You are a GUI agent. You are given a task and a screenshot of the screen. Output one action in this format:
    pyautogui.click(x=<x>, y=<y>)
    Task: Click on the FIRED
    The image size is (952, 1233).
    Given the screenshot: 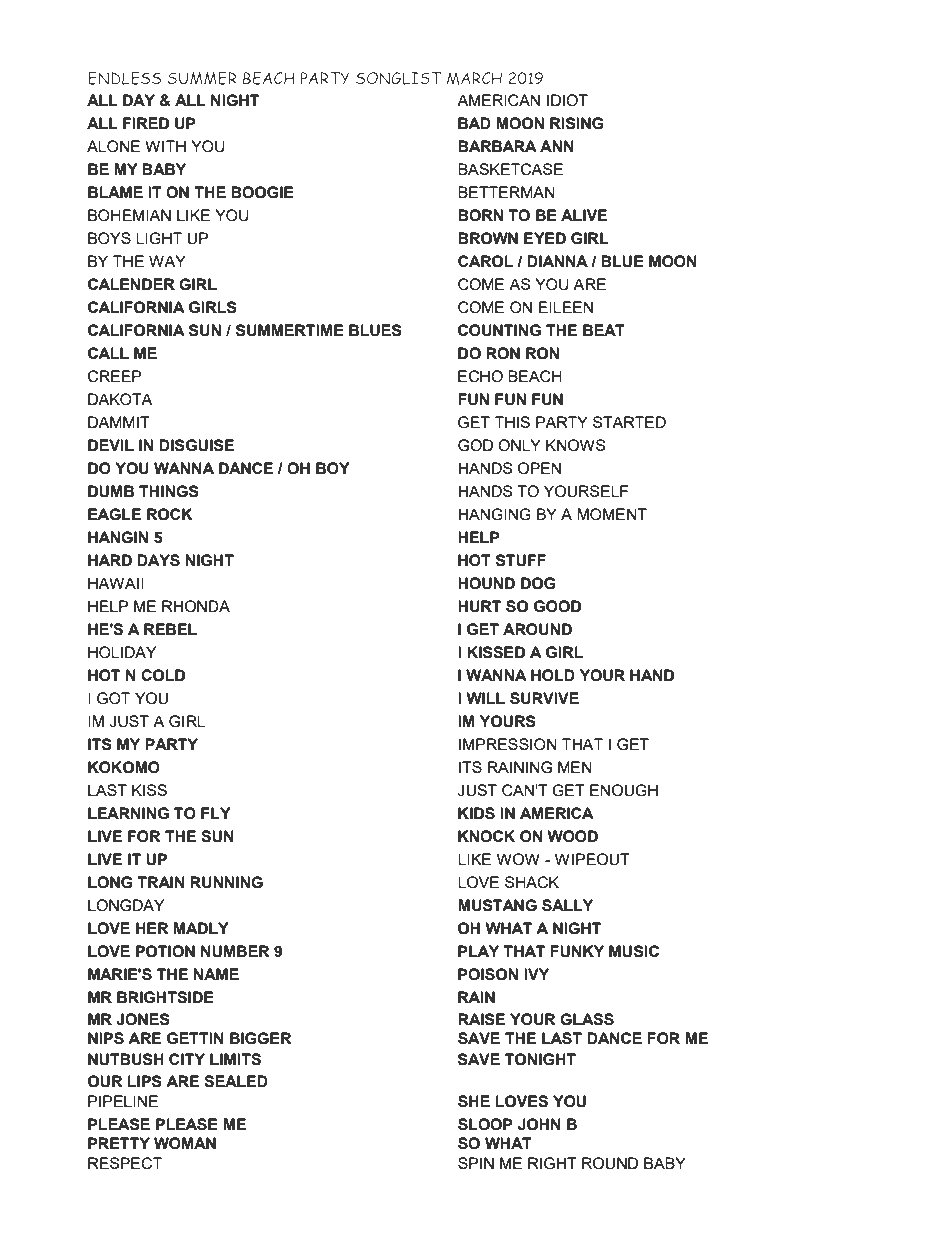 What is the action you would take?
    pyautogui.click(x=146, y=123)
